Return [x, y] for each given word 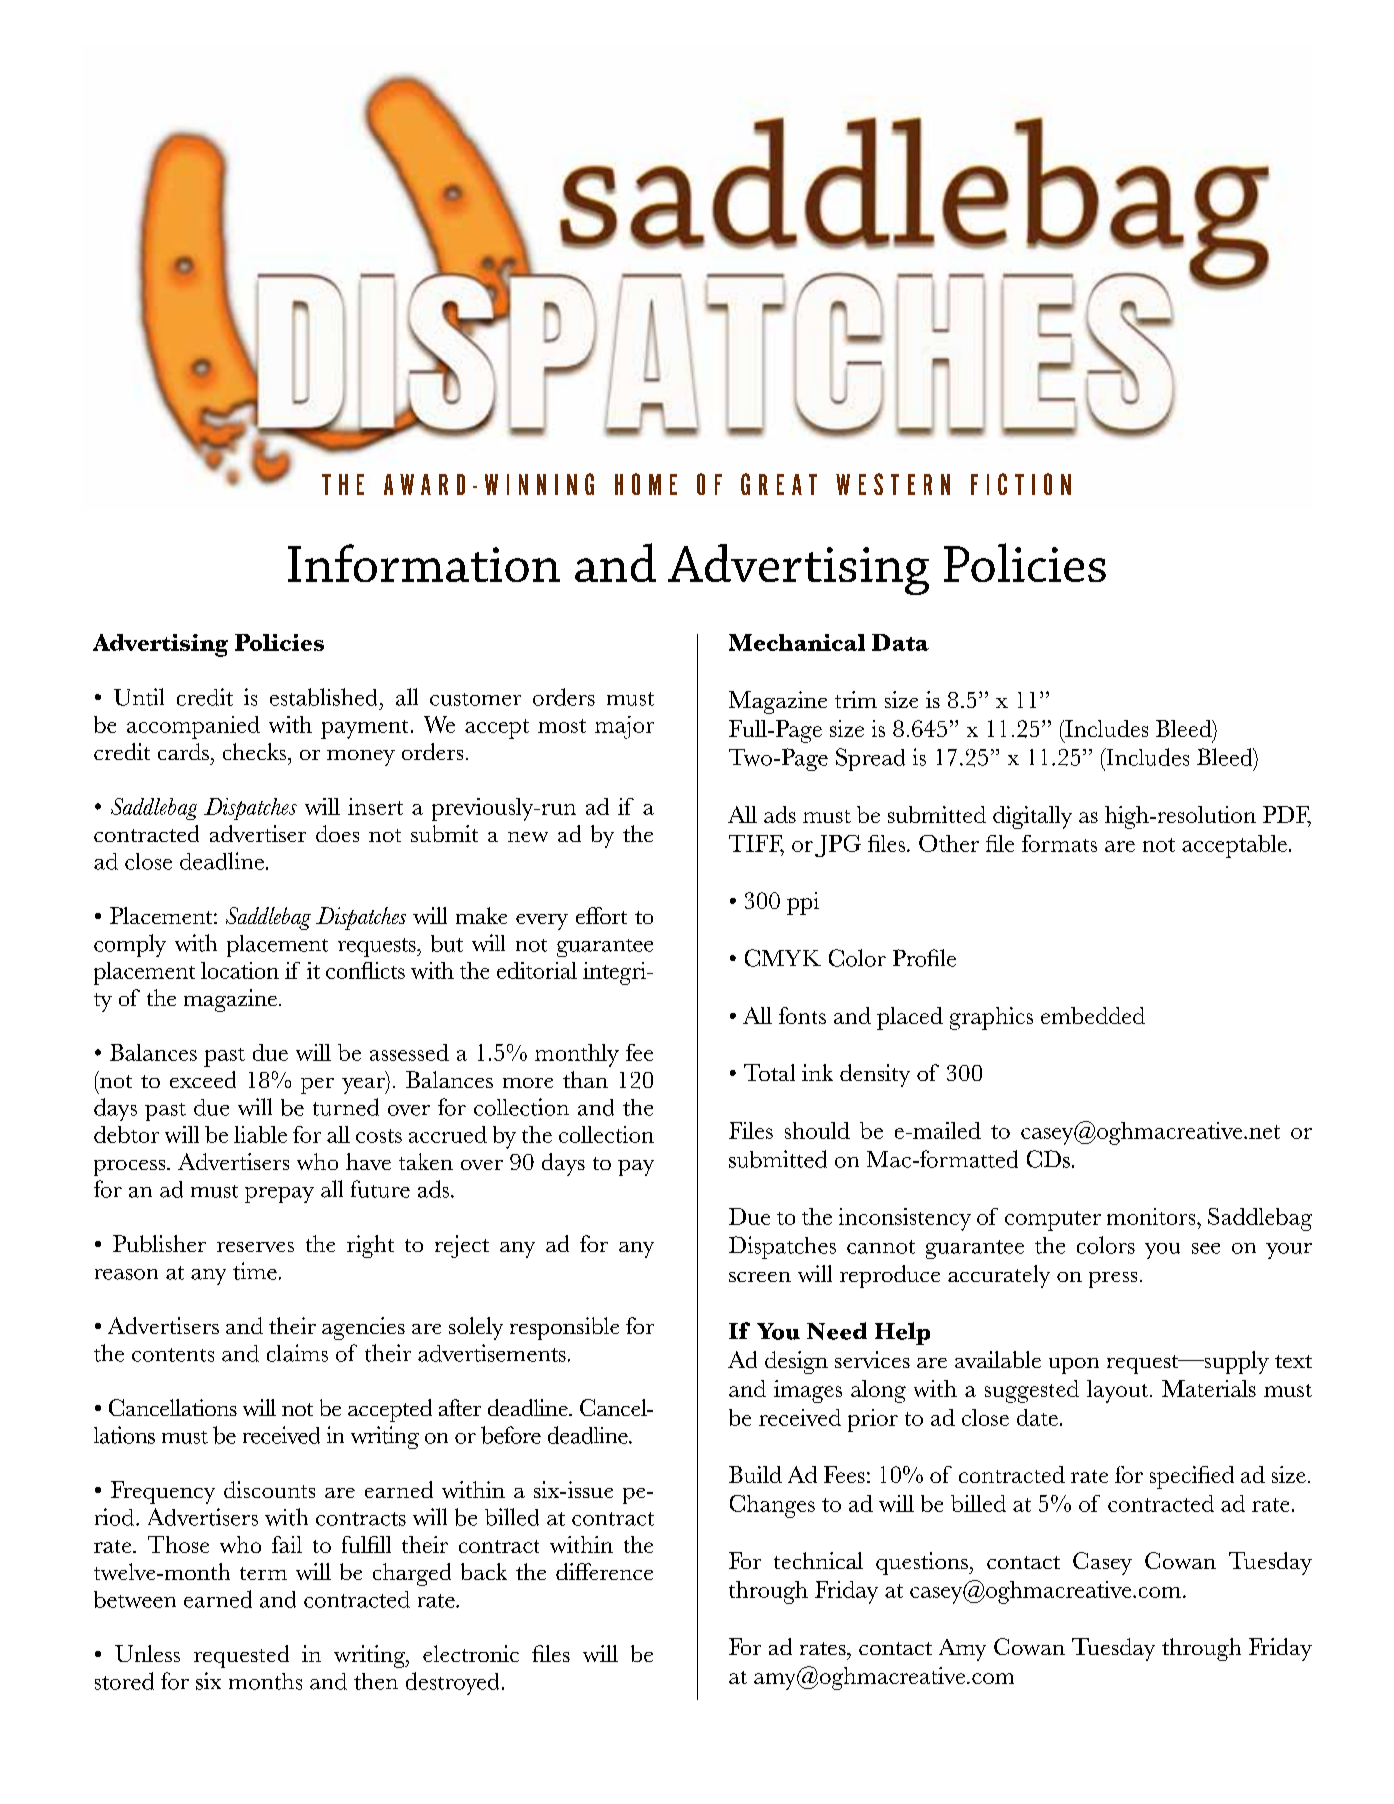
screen [760, 1277]
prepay [279, 1195]
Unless [147, 1653]
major [624, 727]
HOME [646, 484]
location [240, 970]
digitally [1032, 817]
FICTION [1021, 484]
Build [755, 1474]
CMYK [783, 958]
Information [424, 563]
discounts [269, 1489]
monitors [1152, 1216]
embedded [1093, 1015]
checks [256, 751]
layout [1117, 1391]
